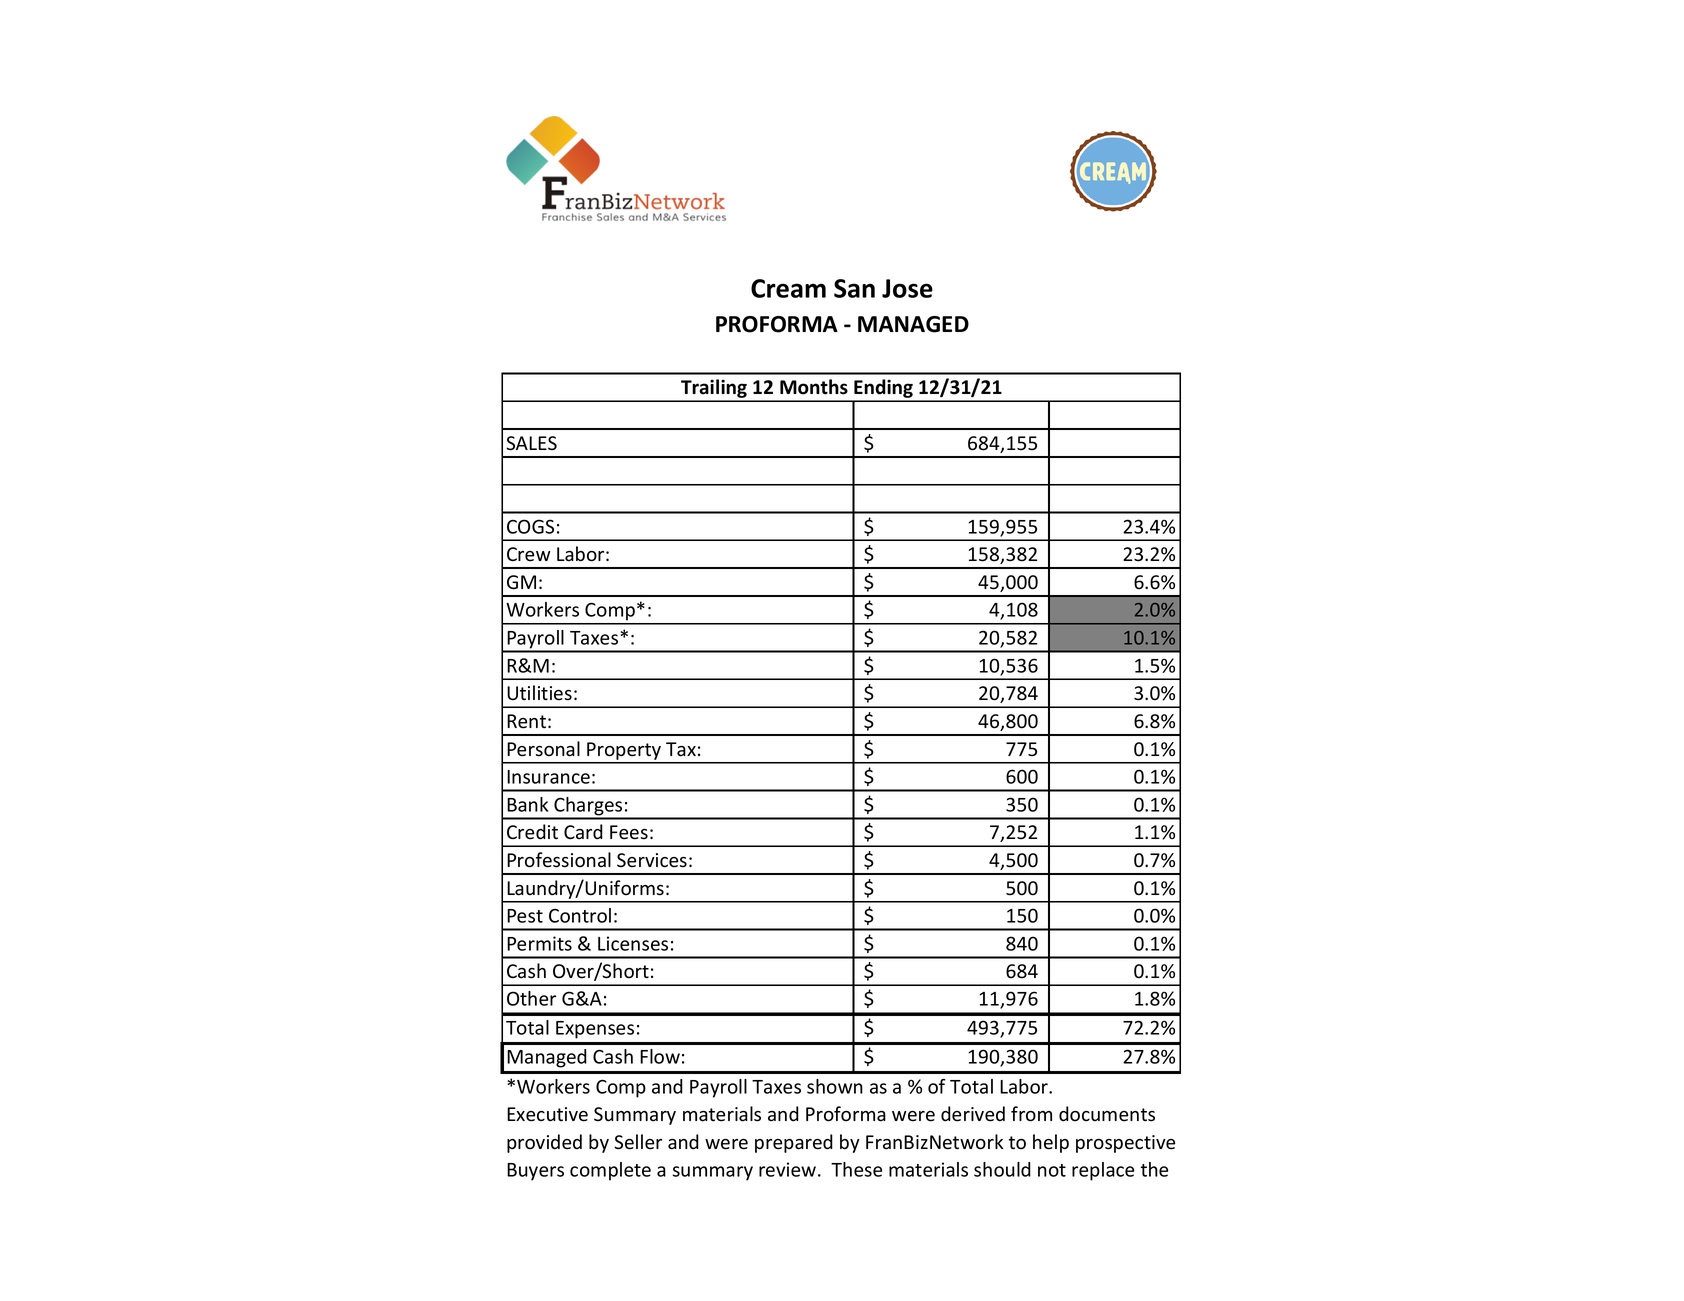 The width and height of the page is (1684, 1301). What do you see at coordinates (1031, 1114) in the page?
I see `from` at bounding box center [1031, 1114].
